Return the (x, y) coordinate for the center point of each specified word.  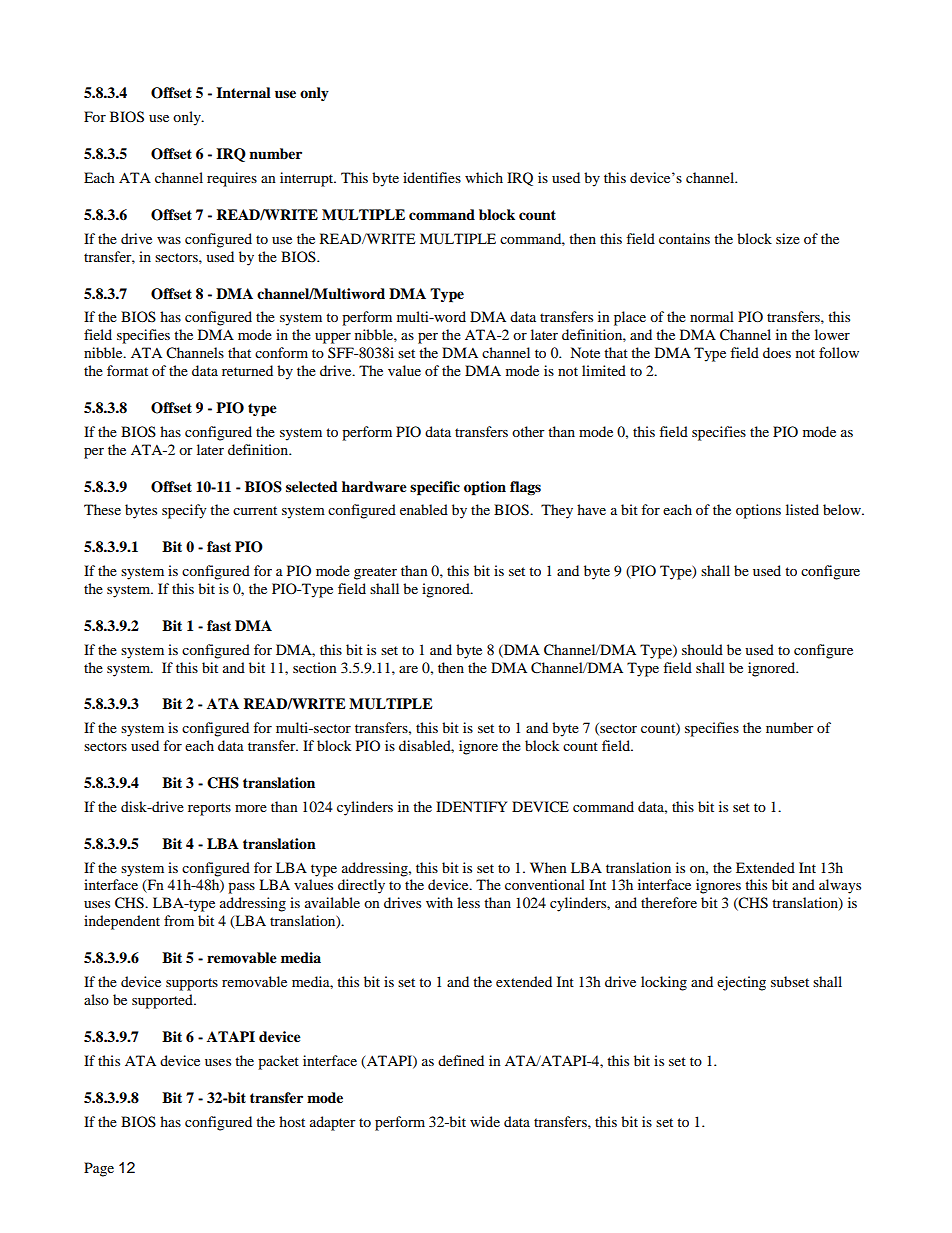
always (840, 886)
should (702, 649)
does (777, 352)
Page (99, 1169)
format (127, 370)
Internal (243, 92)
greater (375, 573)
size (788, 238)
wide (485, 1121)
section (315, 667)
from (179, 920)
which (484, 177)
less (468, 902)
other (528, 431)
